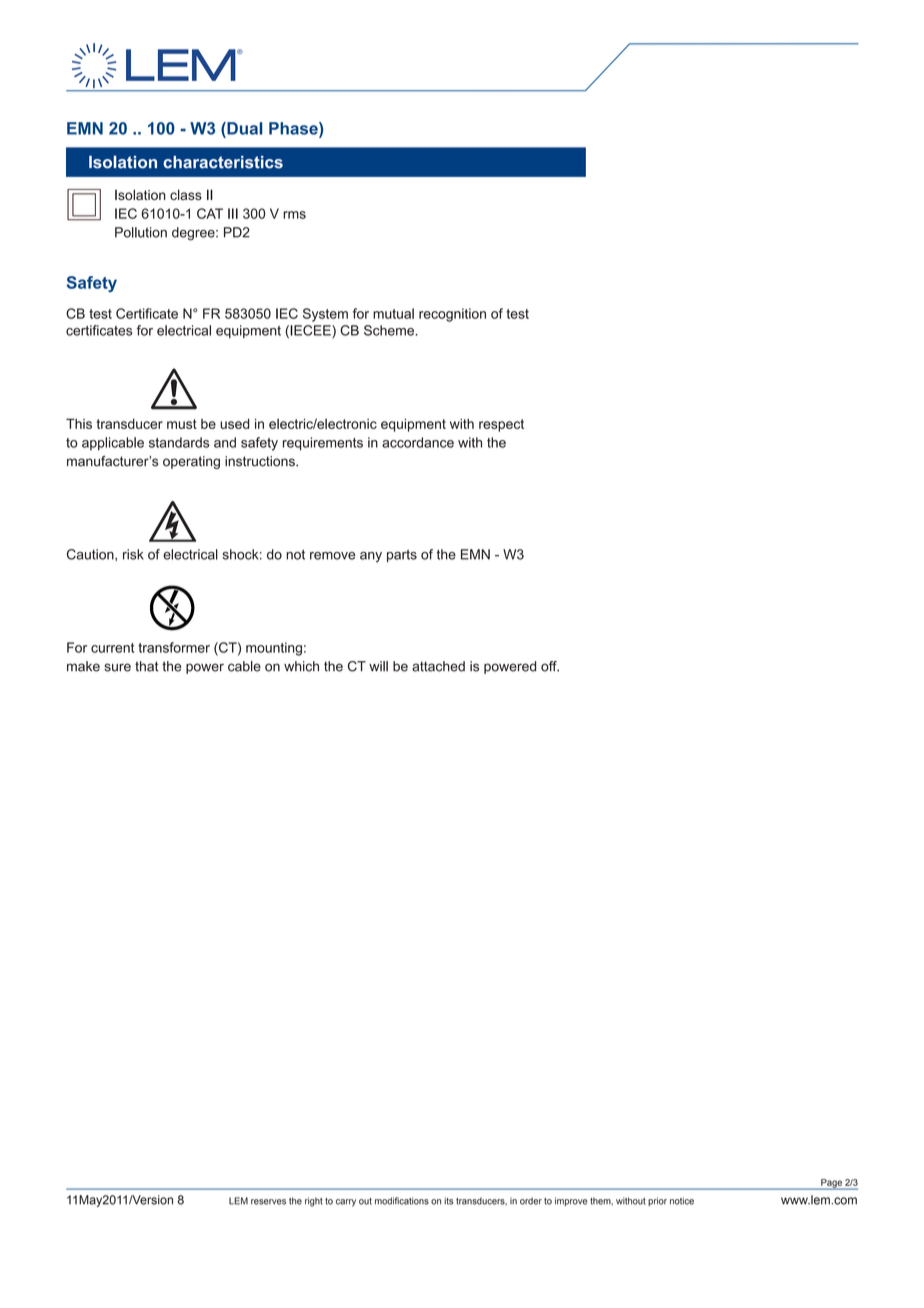 This page has height=1308, width=924. I want to click on will, so click(378, 666).
